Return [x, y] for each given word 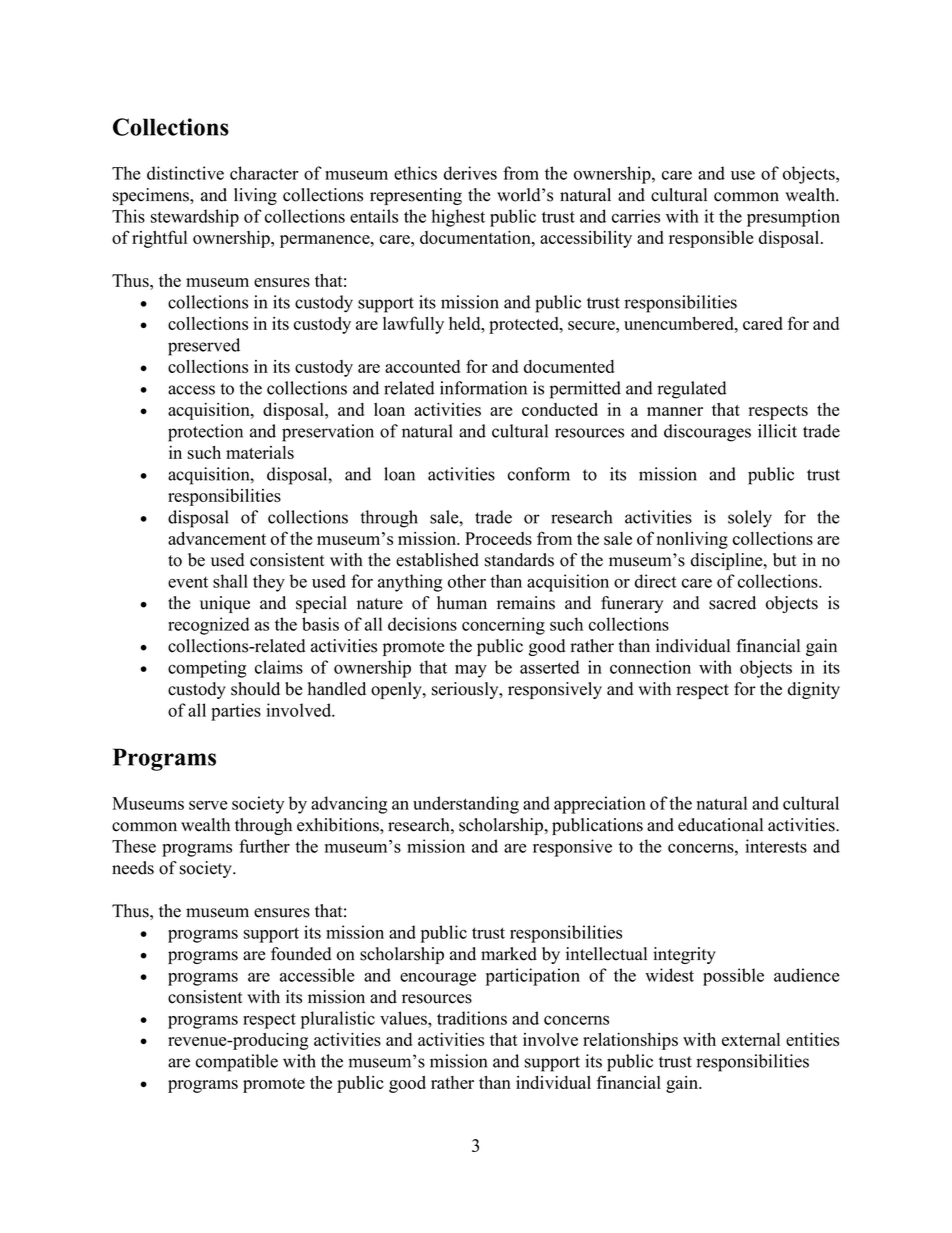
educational [720, 825]
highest [458, 218]
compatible [237, 1063]
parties [236, 712]
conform [539, 474]
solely [750, 519]
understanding [466, 805]
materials [260, 452]
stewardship [195, 218]
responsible [711, 239]
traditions [472, 1018]
